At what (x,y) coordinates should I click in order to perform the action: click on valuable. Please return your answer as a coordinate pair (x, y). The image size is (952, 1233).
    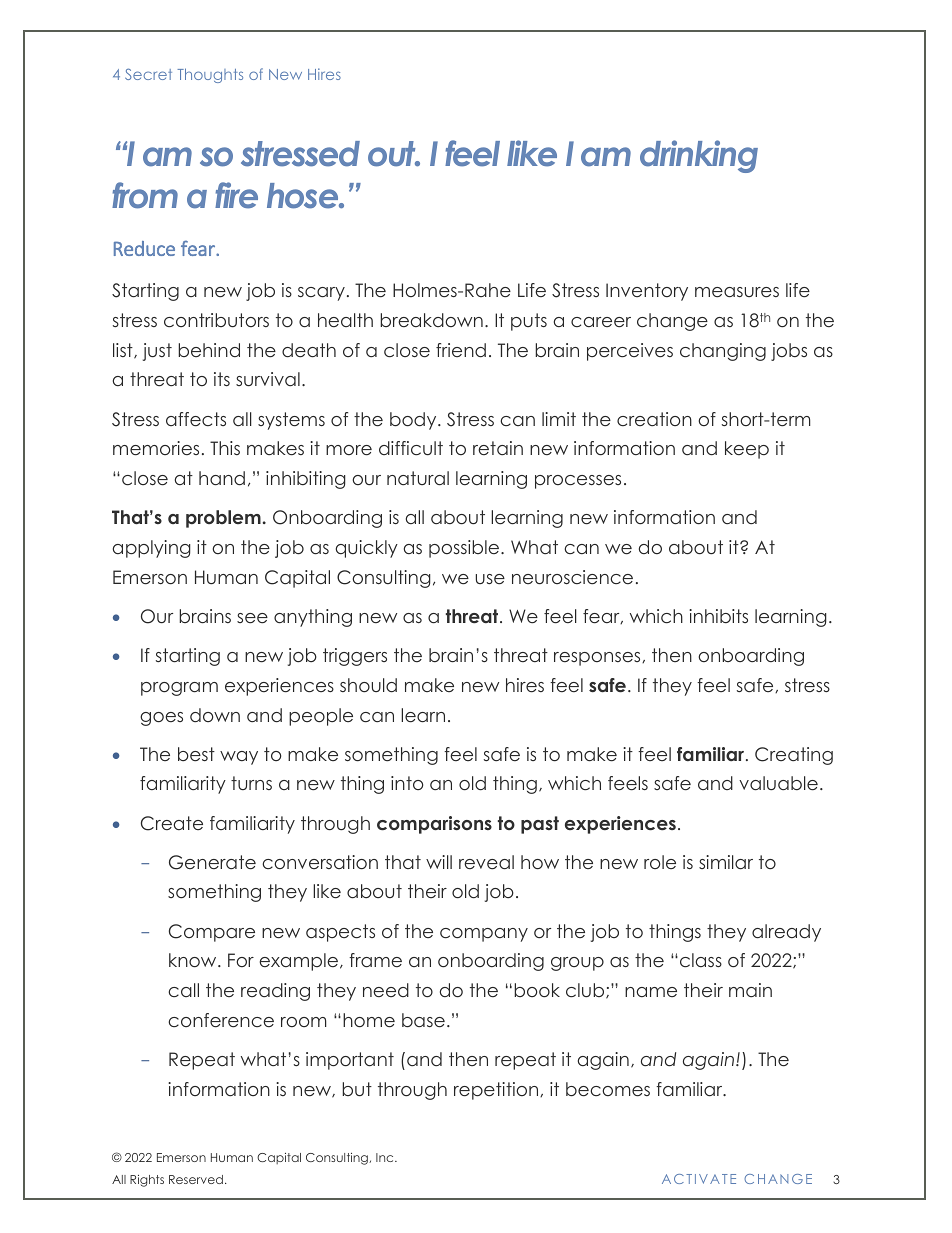
    Looking at the image, I should click on (778, 783).
